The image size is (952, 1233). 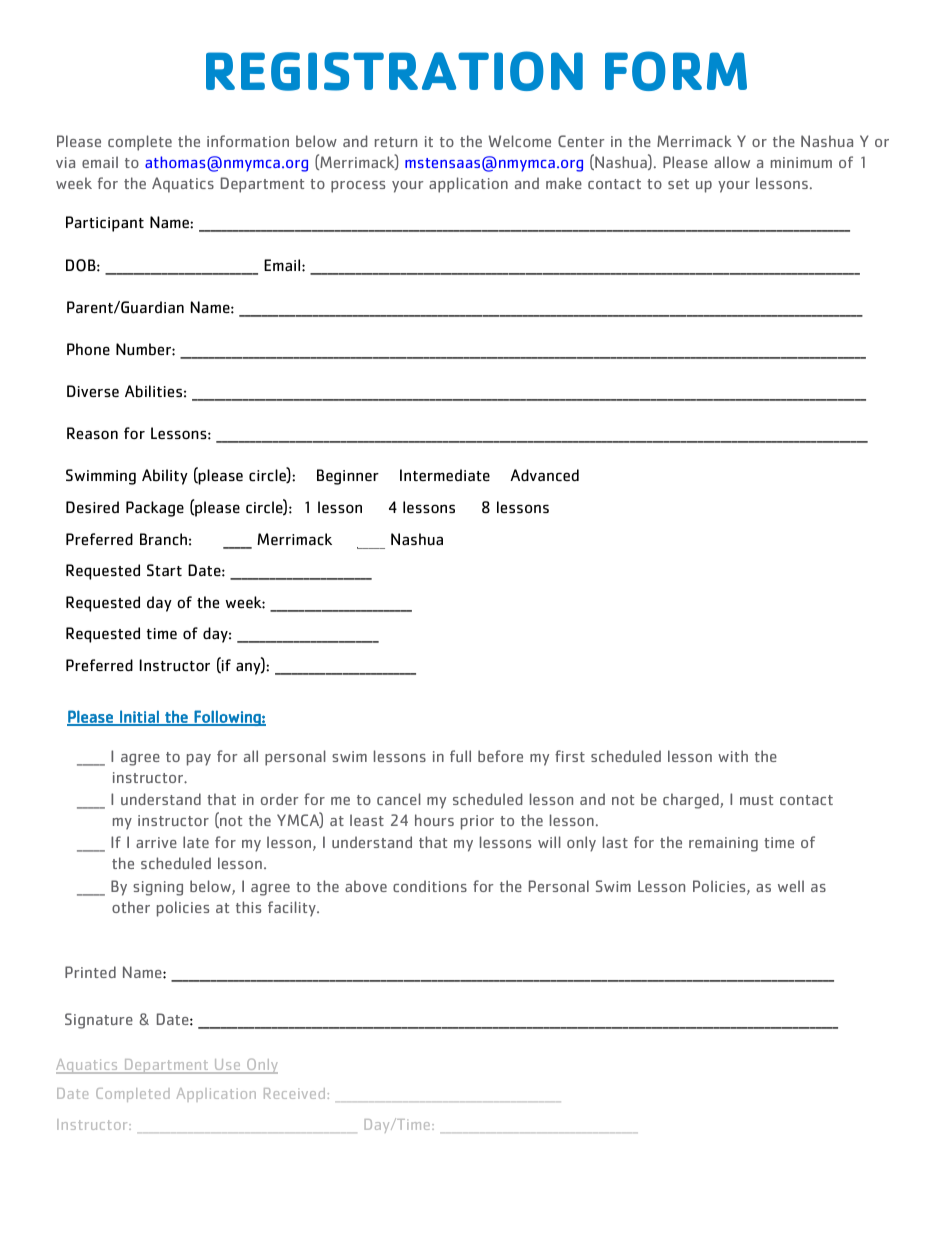 What do you see at coordinates (394, 71) in the screenshot?
I see `REGISTRATION` at bounding box center [394, 71].
